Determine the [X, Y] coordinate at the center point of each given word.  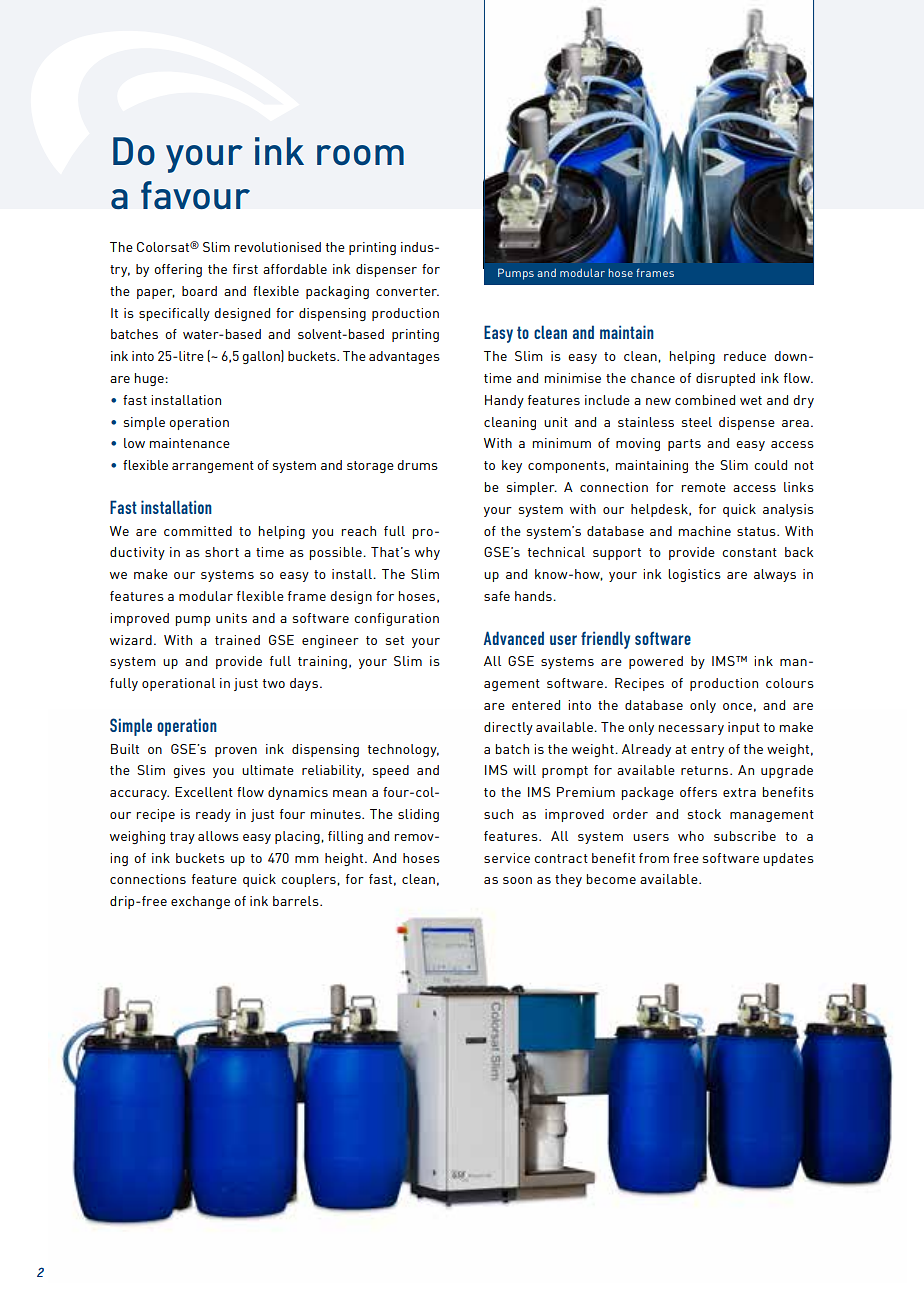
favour [195, 195]
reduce [745, 356]
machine [705, 531]
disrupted [725, 379]
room [360, 155]
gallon [262, 357]
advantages [404, 357]
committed [198, 531]
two [274, 683]
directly [508, 728]
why [427, 553]
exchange [200, 902]
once [737, 706]
